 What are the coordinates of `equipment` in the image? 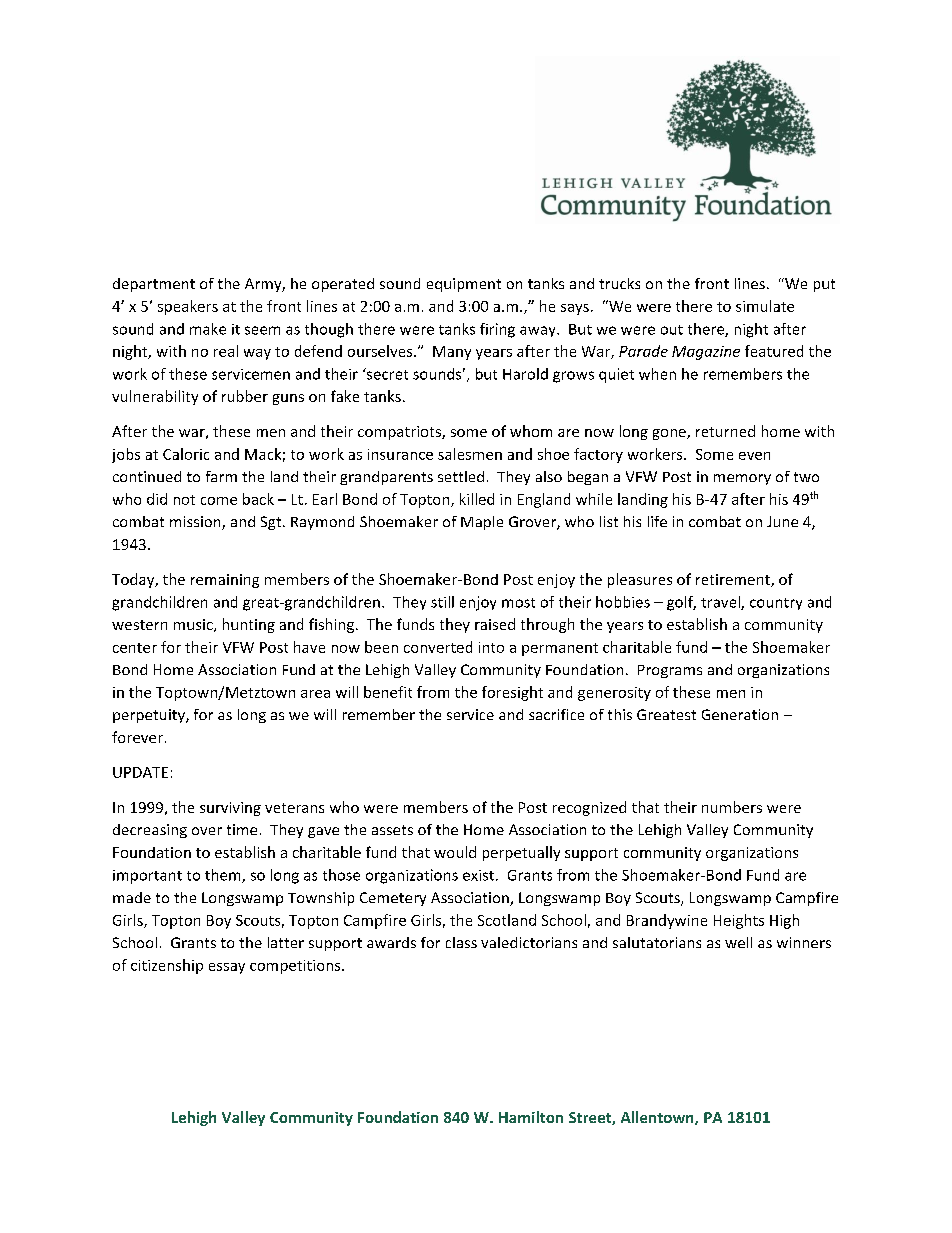 It's located at (464, 285).
